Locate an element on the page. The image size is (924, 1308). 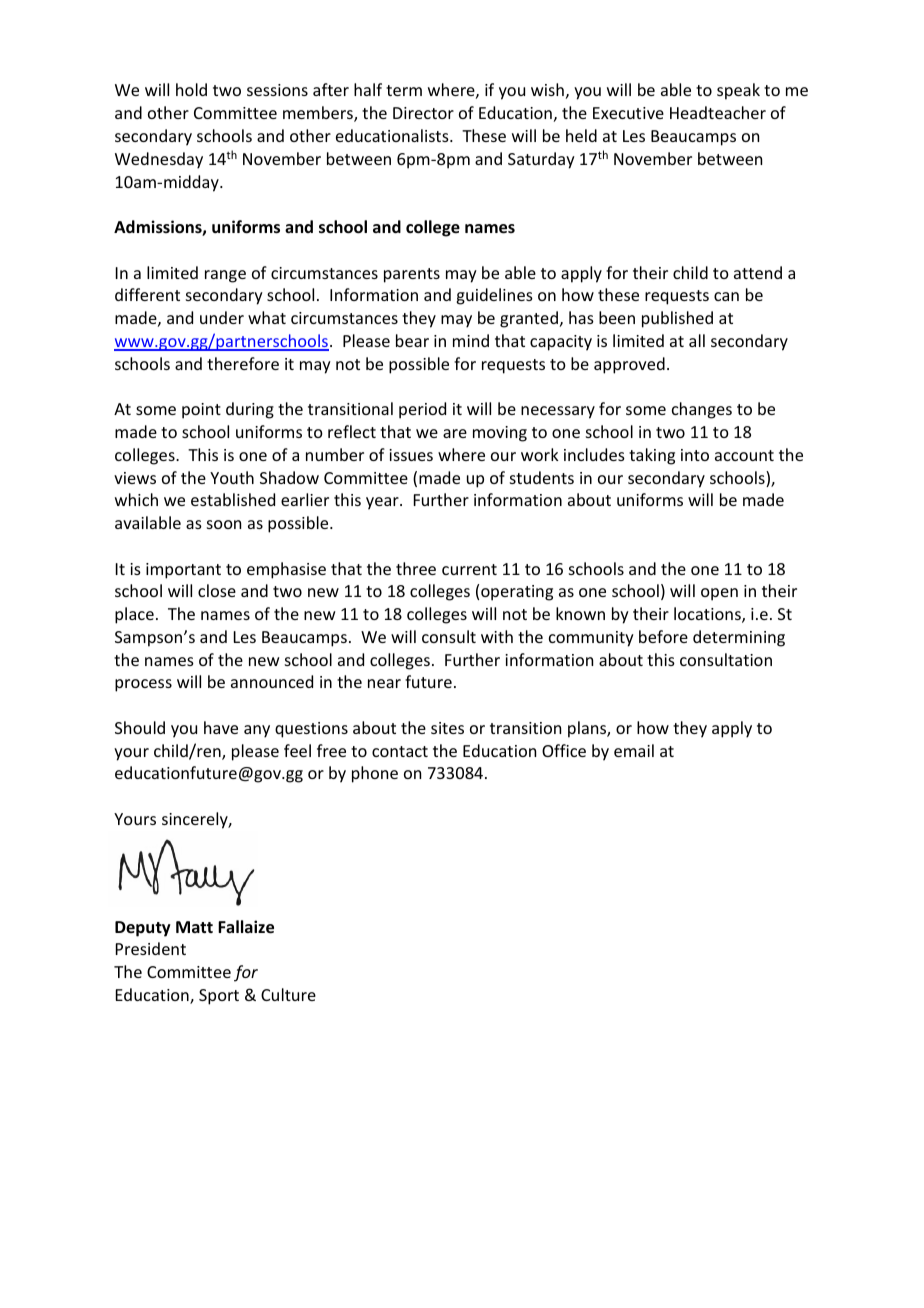
Sport is located at coordinates (219, 997).
